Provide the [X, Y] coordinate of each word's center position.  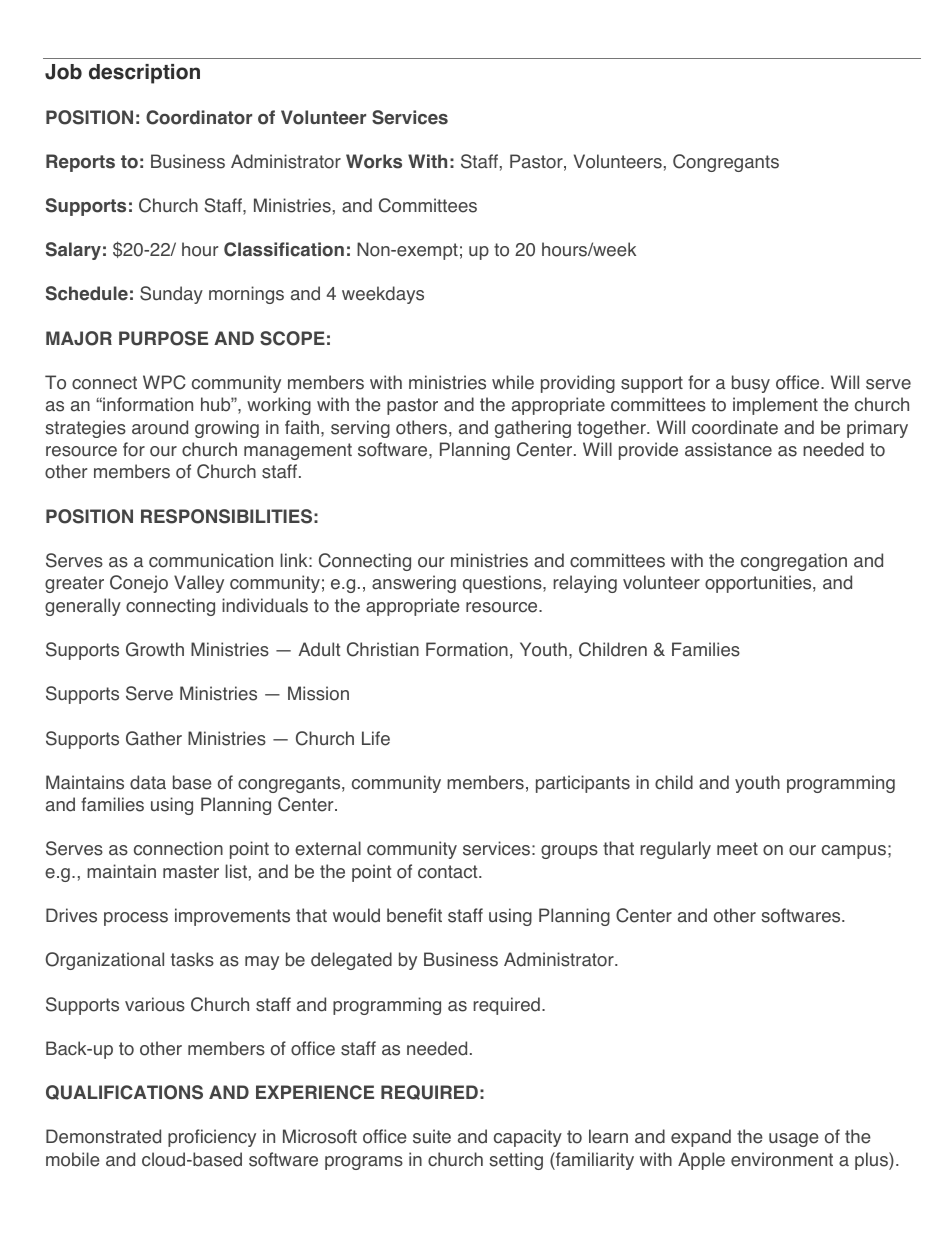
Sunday [171, 295]
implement [775, 406]
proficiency [212, 1138]
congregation [794, 562]
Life [376, 738]
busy [751, 384]
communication [211, 560]
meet [737, 849]
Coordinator [199, 117]
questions [503, 584]
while [513, 382]
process [136, 919]
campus [854, 852]
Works [374, 161]
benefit [414, 915]
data [148, 782]
